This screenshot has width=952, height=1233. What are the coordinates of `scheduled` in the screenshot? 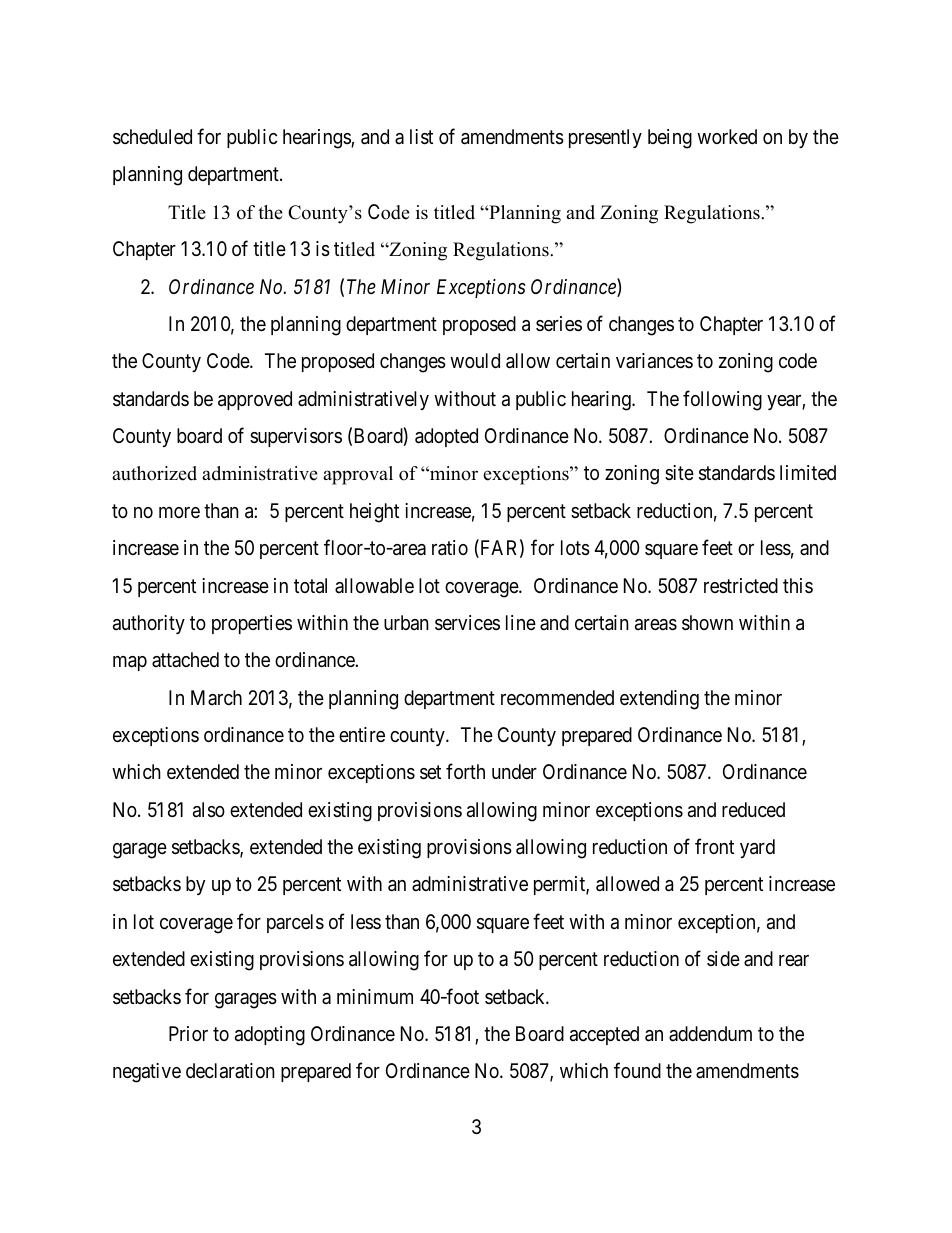 It's located at (152, 137).
